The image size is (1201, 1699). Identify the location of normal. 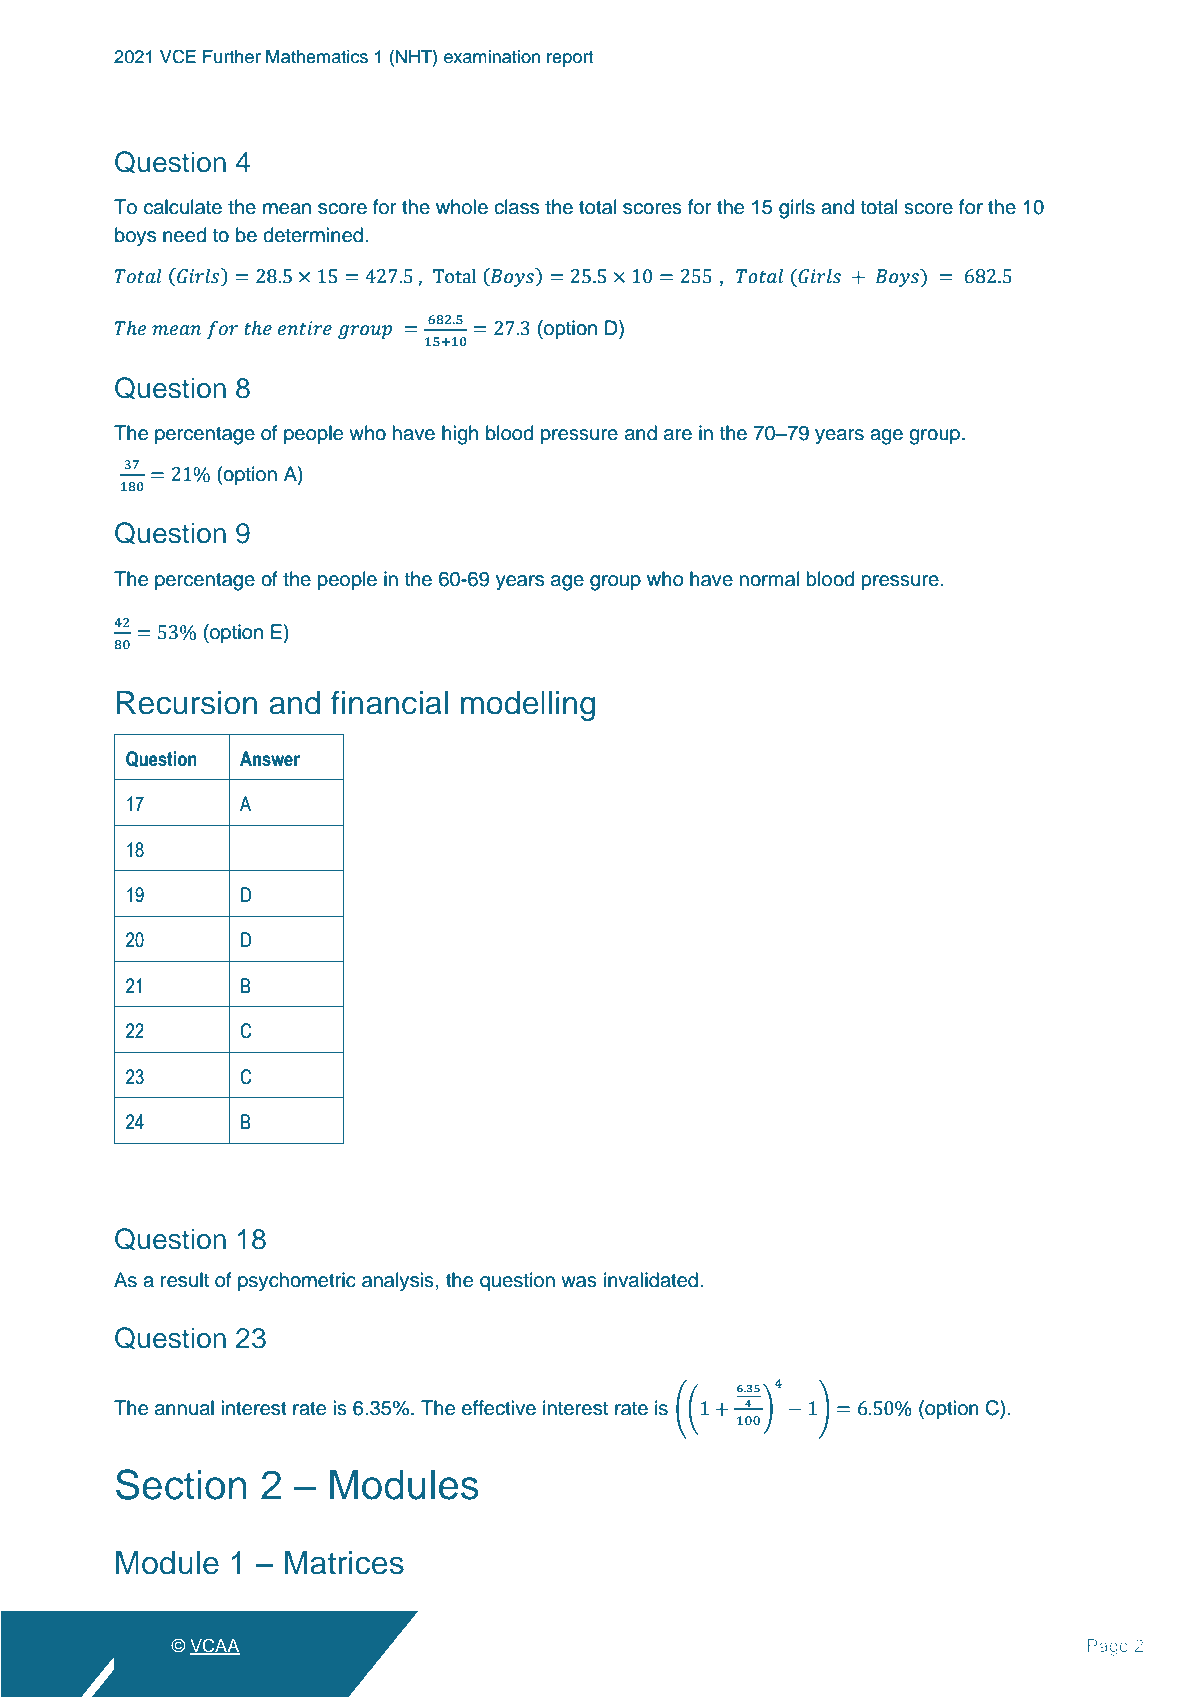
(770, 579).
